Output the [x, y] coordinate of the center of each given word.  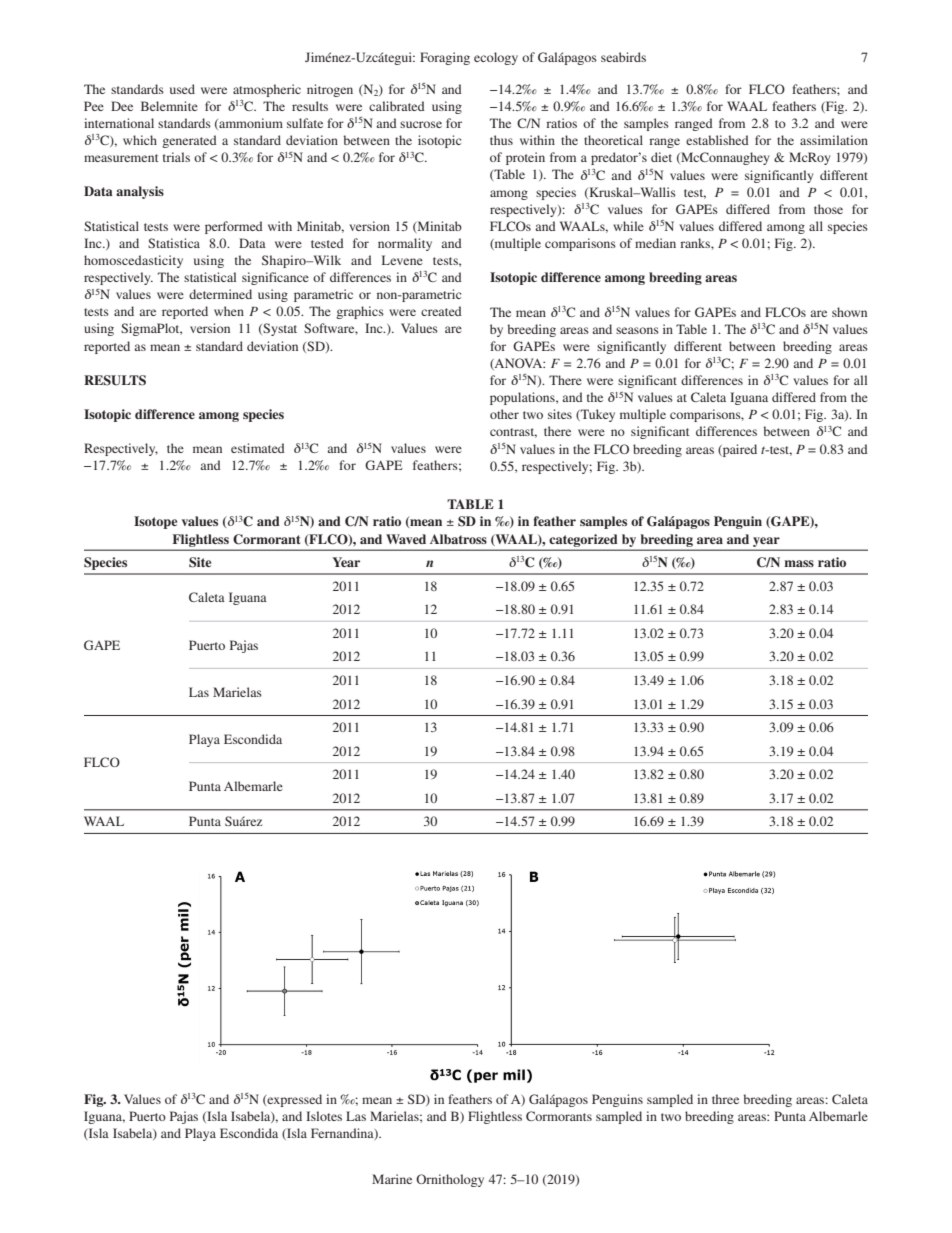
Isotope [155, 522]
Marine [392, 1179]
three [725, 1099]
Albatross [458, 539]
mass [799, 563]
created [441, 311]
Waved [406, 539]
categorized [583, 540]
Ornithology [450, 1180]
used [182, 89]
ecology [496, 58]
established [717, 140]
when [229, 311]
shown [849, 312]
